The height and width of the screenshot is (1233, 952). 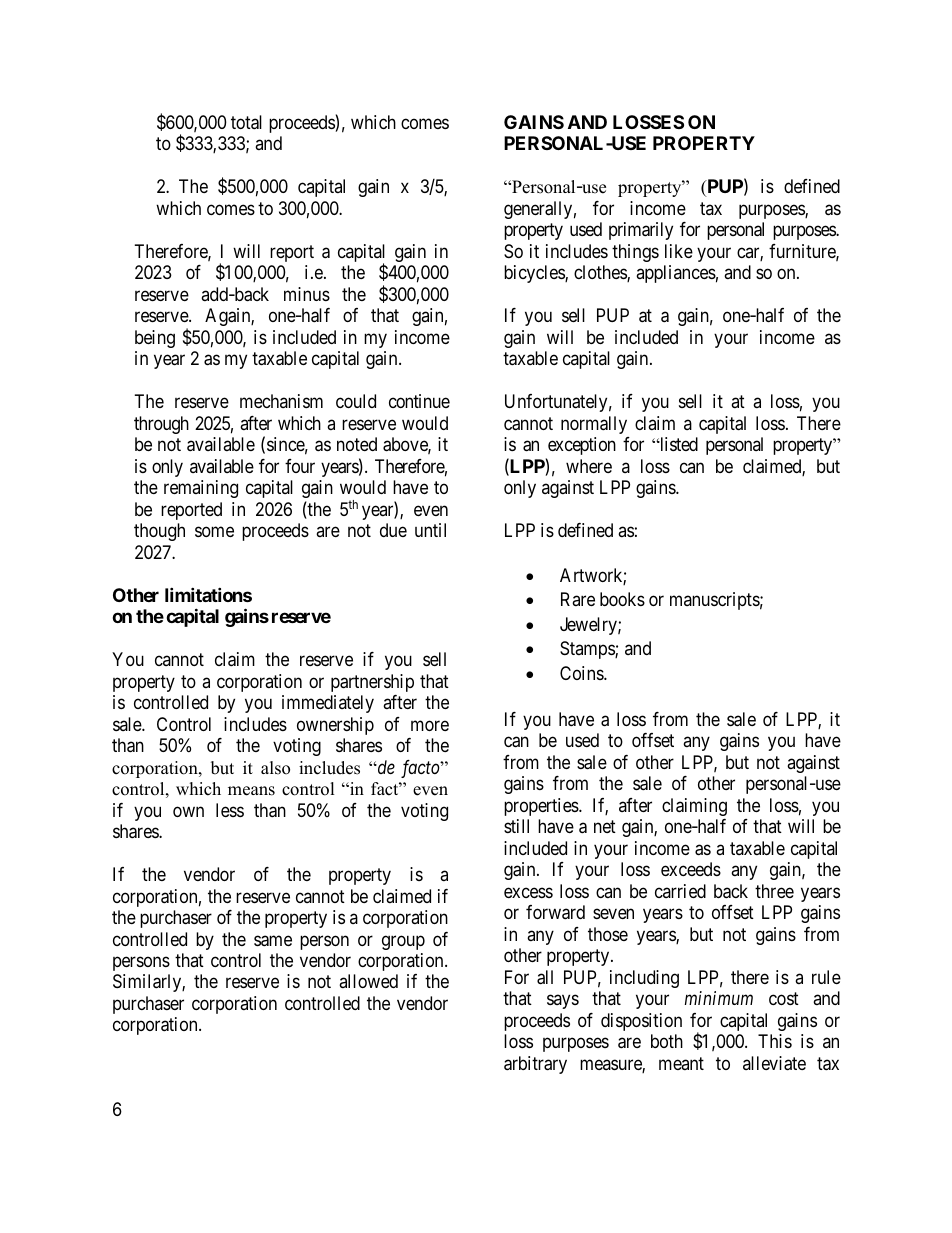 I want to click on three, so click(x=774, y=891).
